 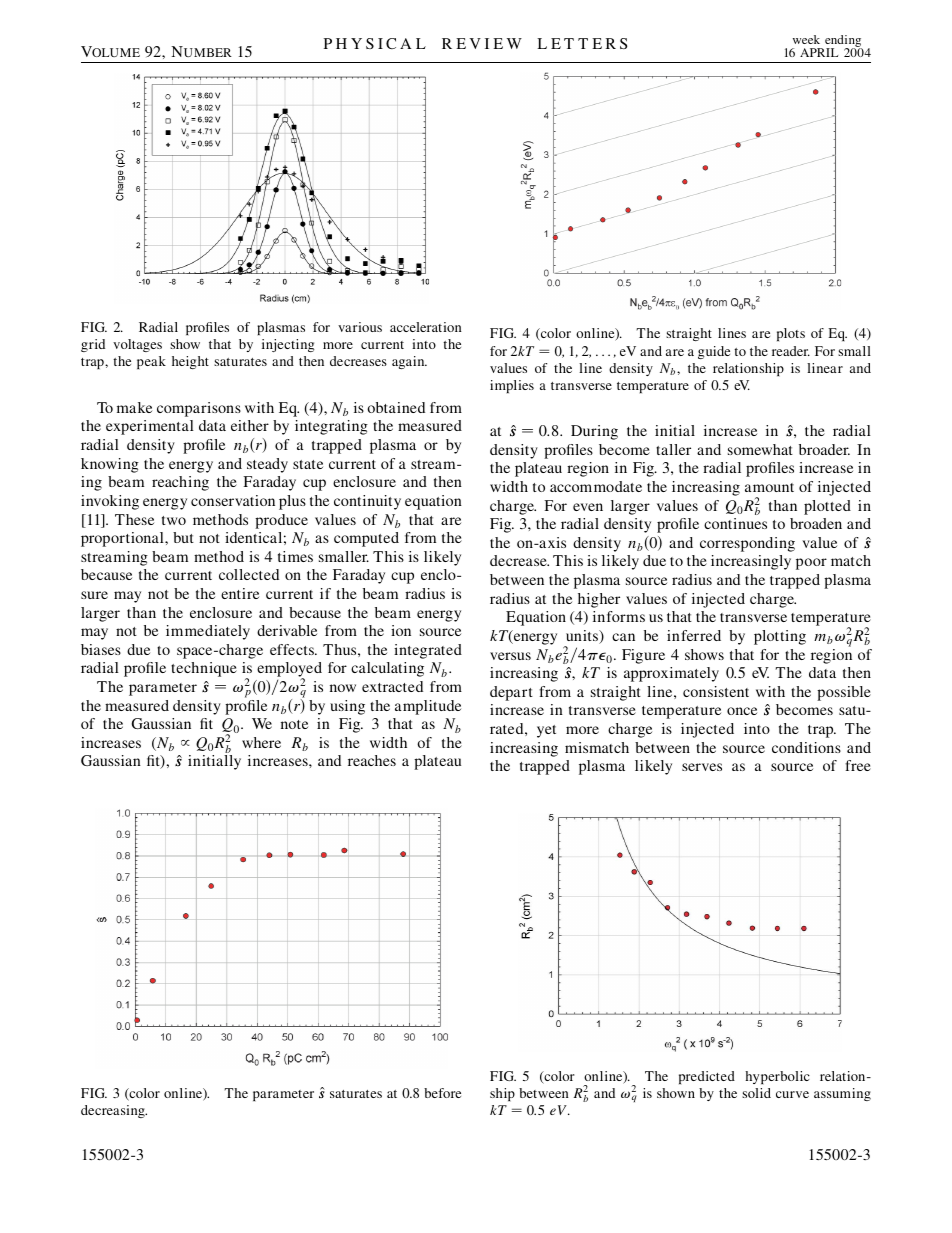 What do you see at coordinates (510, 656) in the screenshot?
I see `versus` at bounding box center [510, 656].
